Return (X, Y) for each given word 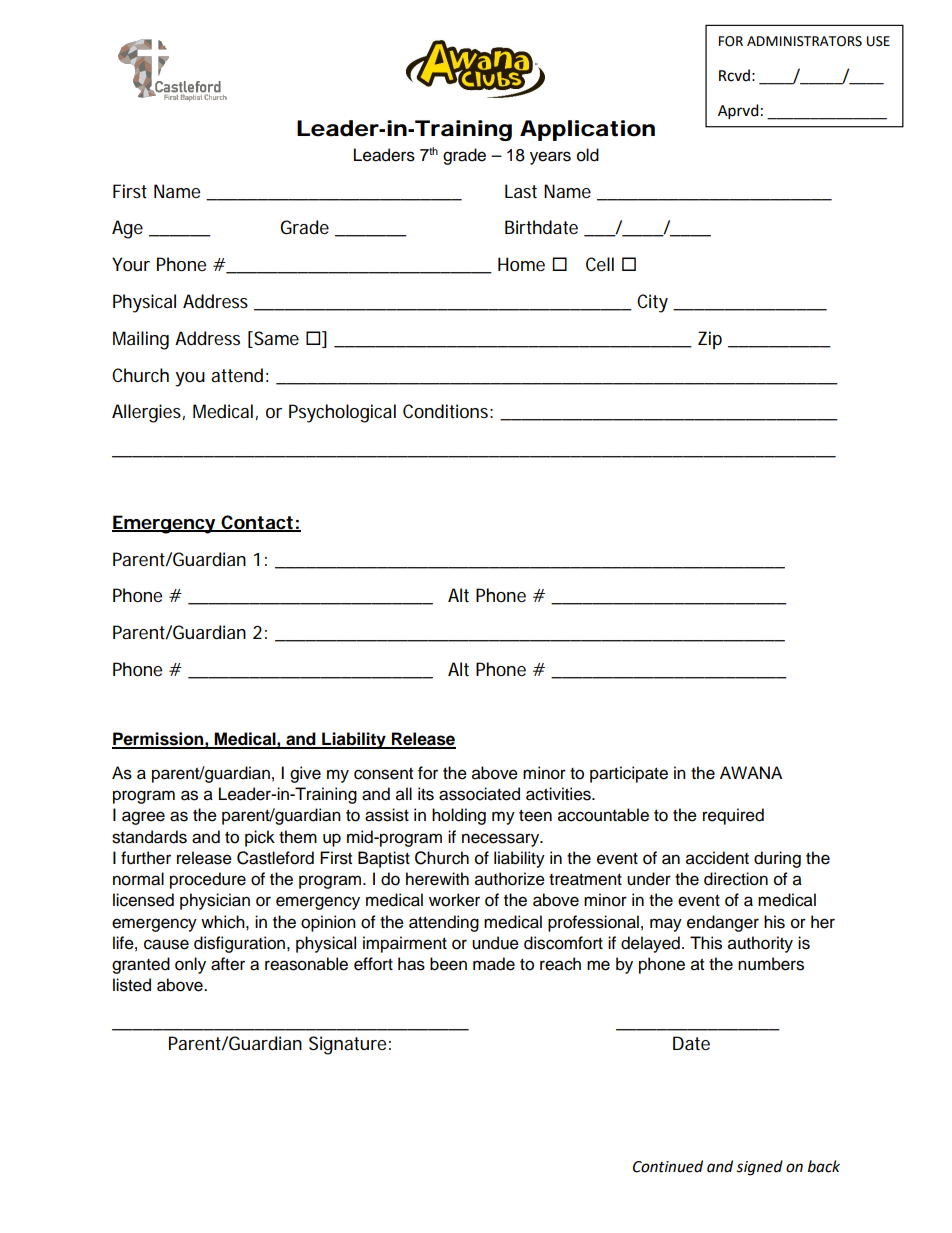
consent (383, 774)
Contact (258, 523)
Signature (347, 1045)
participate (629, 774)
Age (127, 229)
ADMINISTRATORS (804, 41)
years (550, 158)
